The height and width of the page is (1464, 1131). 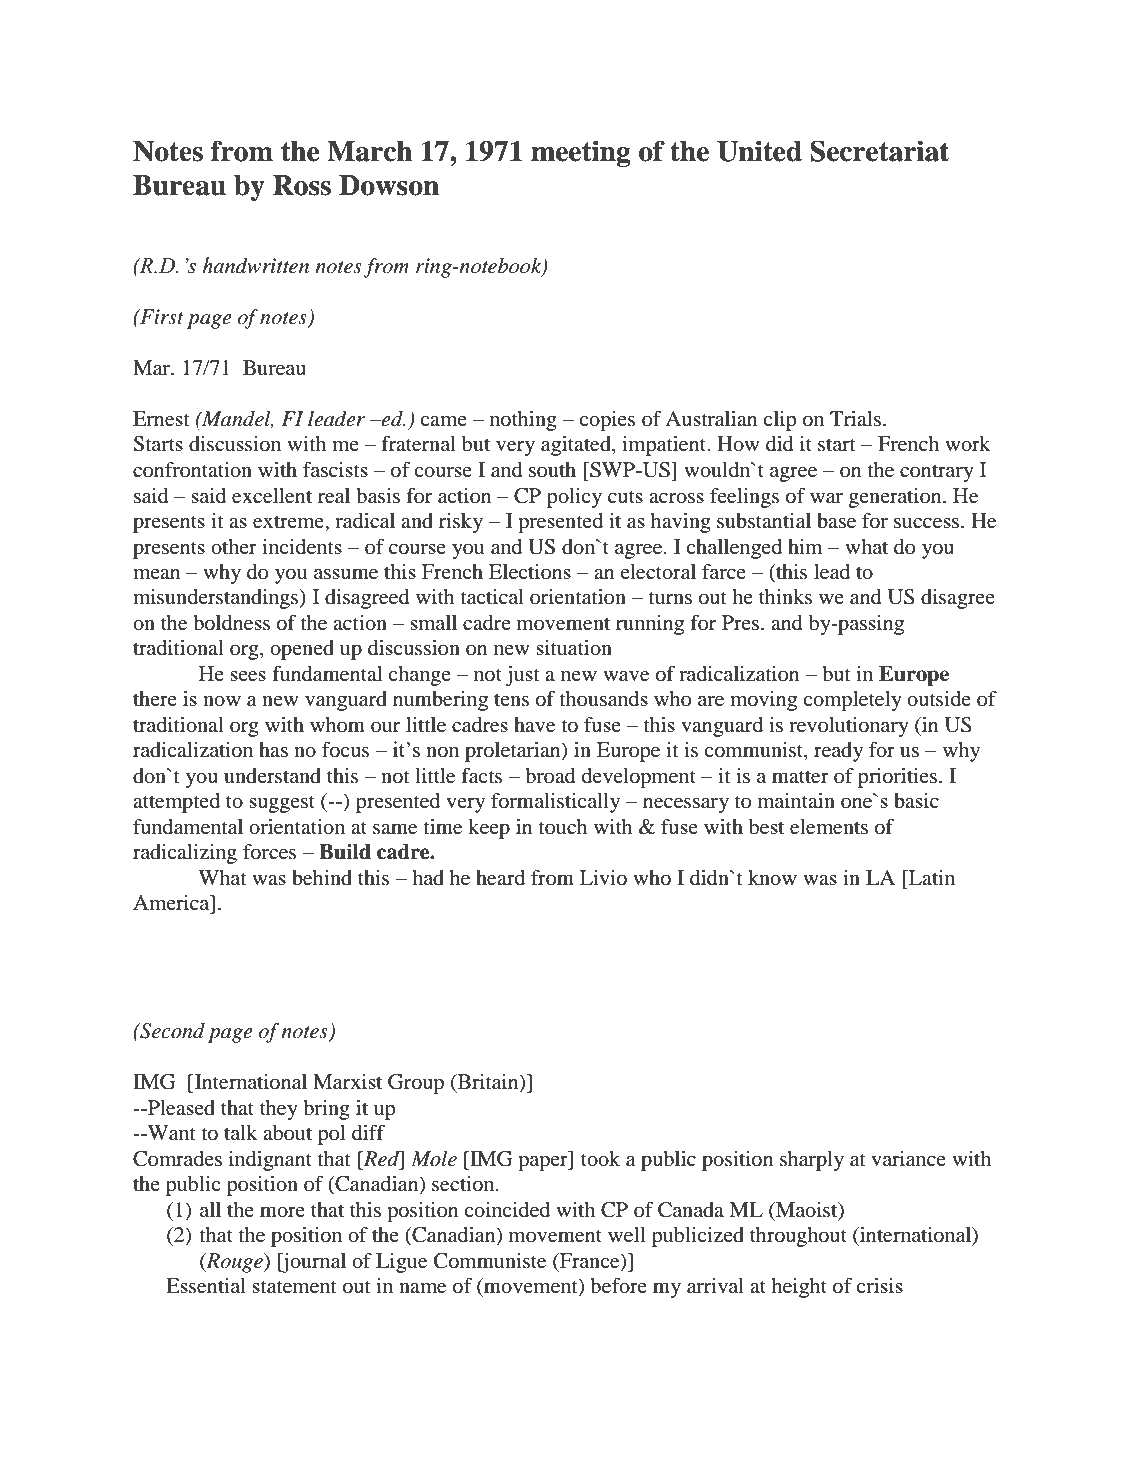 I want to click on meeting, so click(x=581, y=153).
